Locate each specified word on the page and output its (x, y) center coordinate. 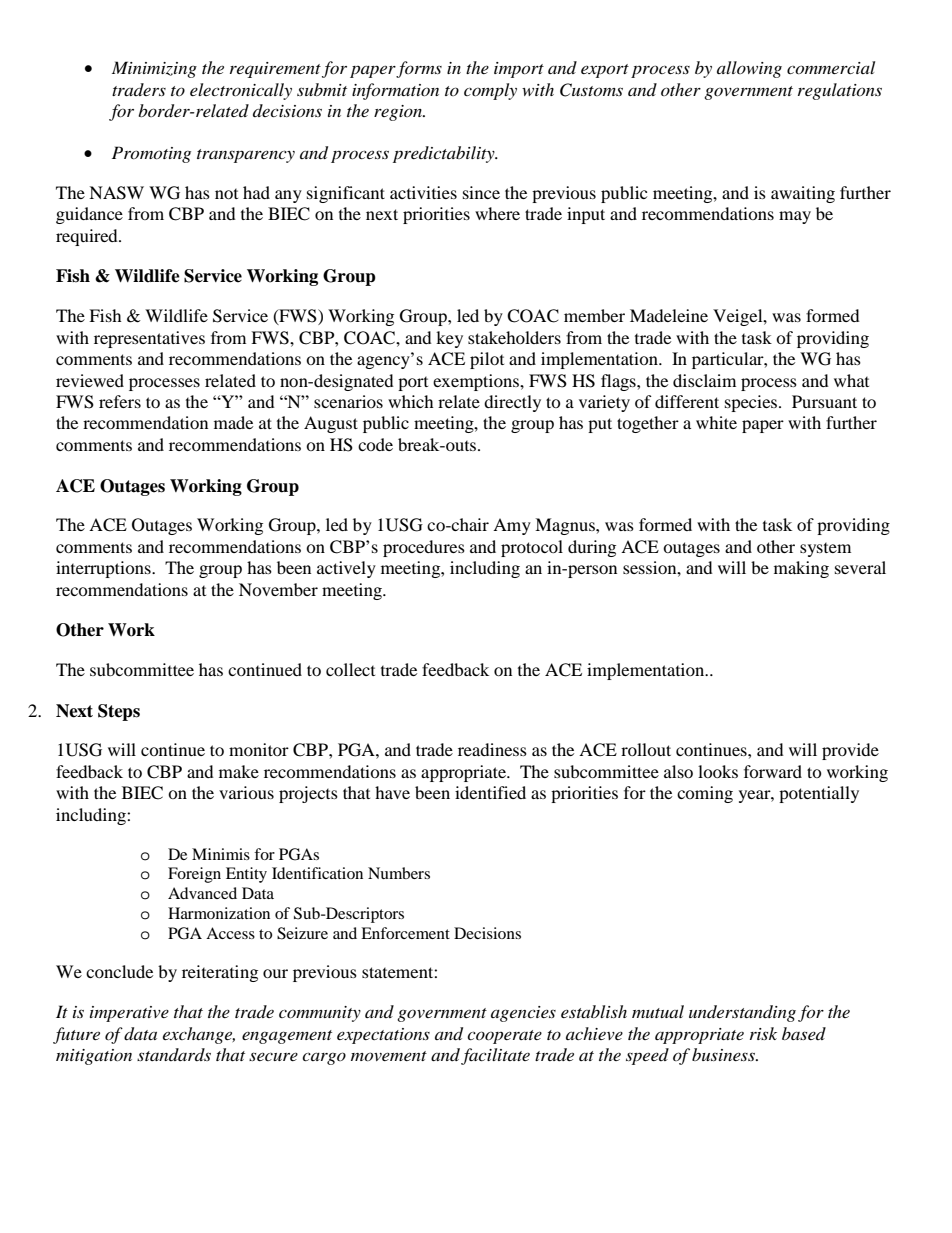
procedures (424, 548)
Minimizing (154, 69)
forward (773, 771)
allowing (749, 69)
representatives (149, 339)
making (801, 569)
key (449, 339)
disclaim (704, 380)
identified (490, 792)
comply (490, 91)
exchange (199, 1035)
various (246, 792)
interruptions (104, 569)
